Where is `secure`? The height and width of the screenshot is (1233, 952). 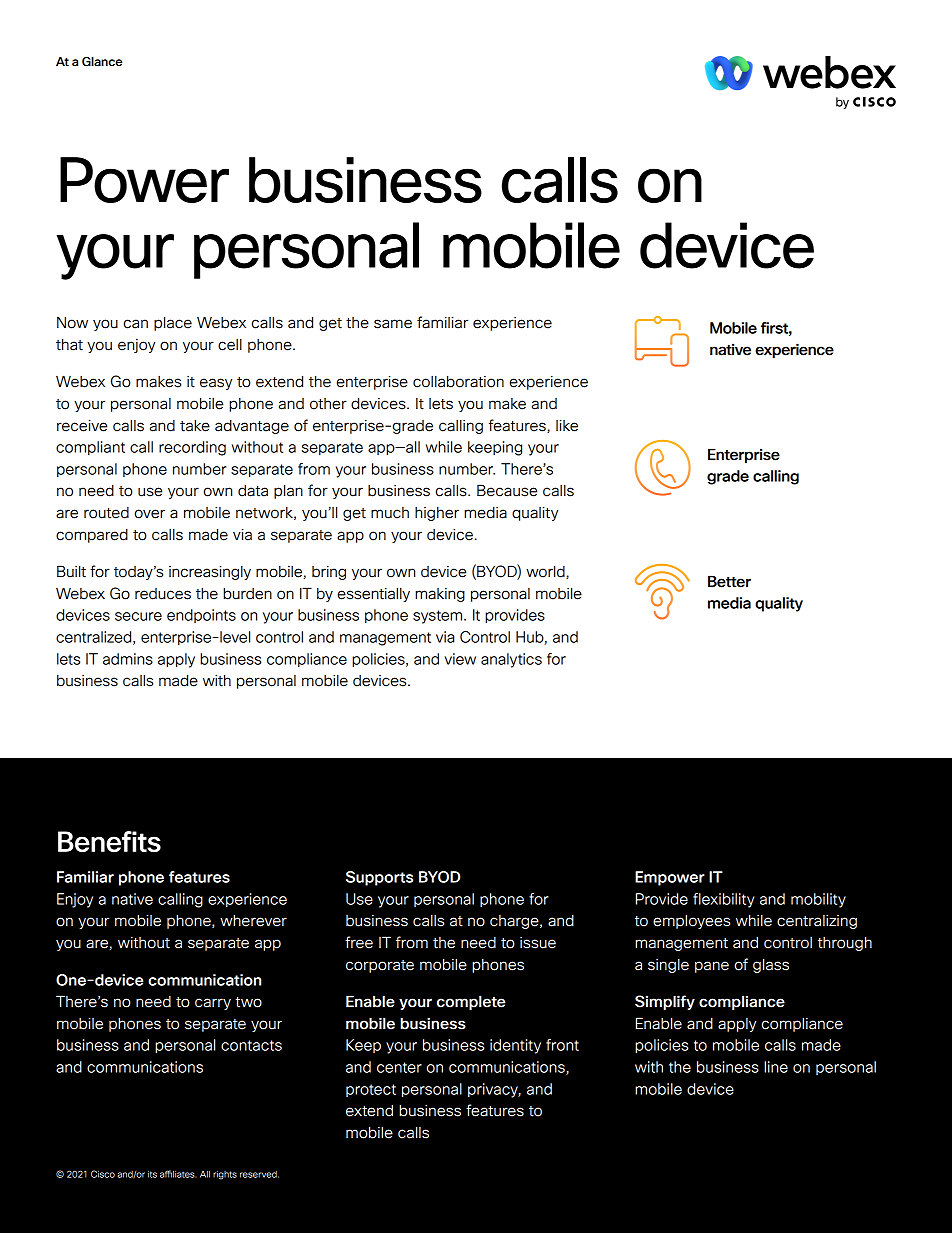
secure is located at coordinates (138, 616).
